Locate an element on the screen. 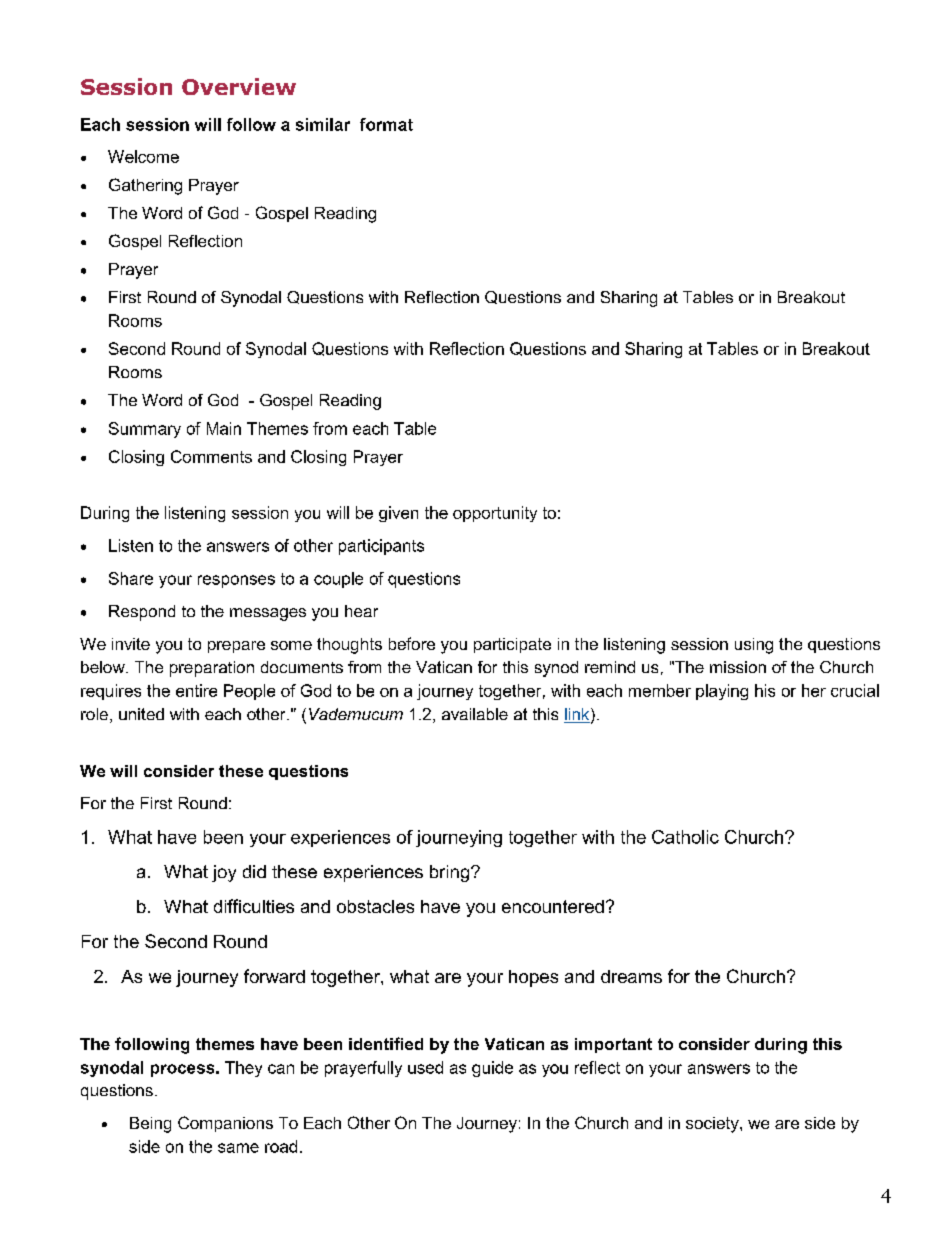  guide is located at coordinates (492, 1069).
